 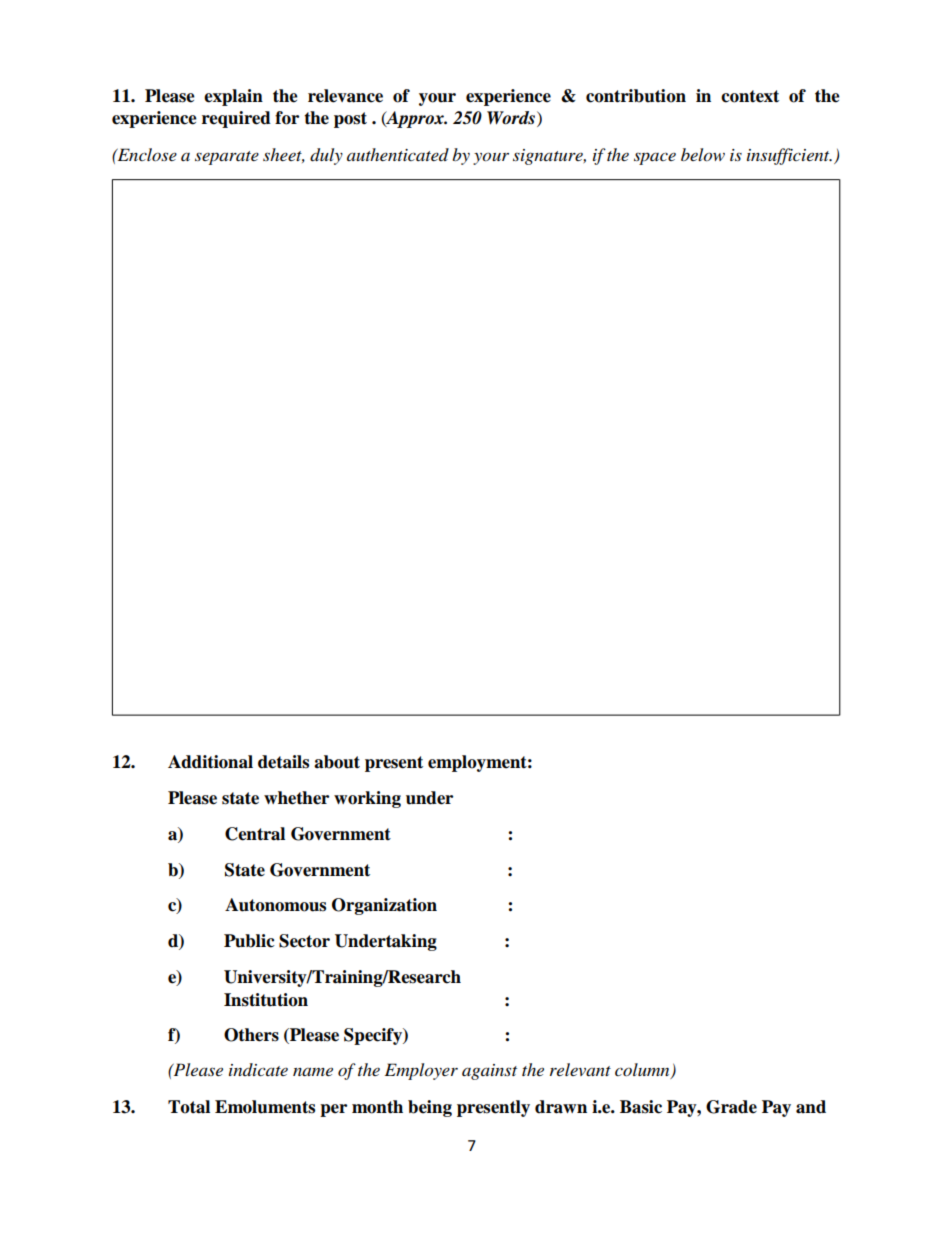 What do you see at coordinates (367, 799) in the image?
I see `working` at bounding box center [367, 799].
